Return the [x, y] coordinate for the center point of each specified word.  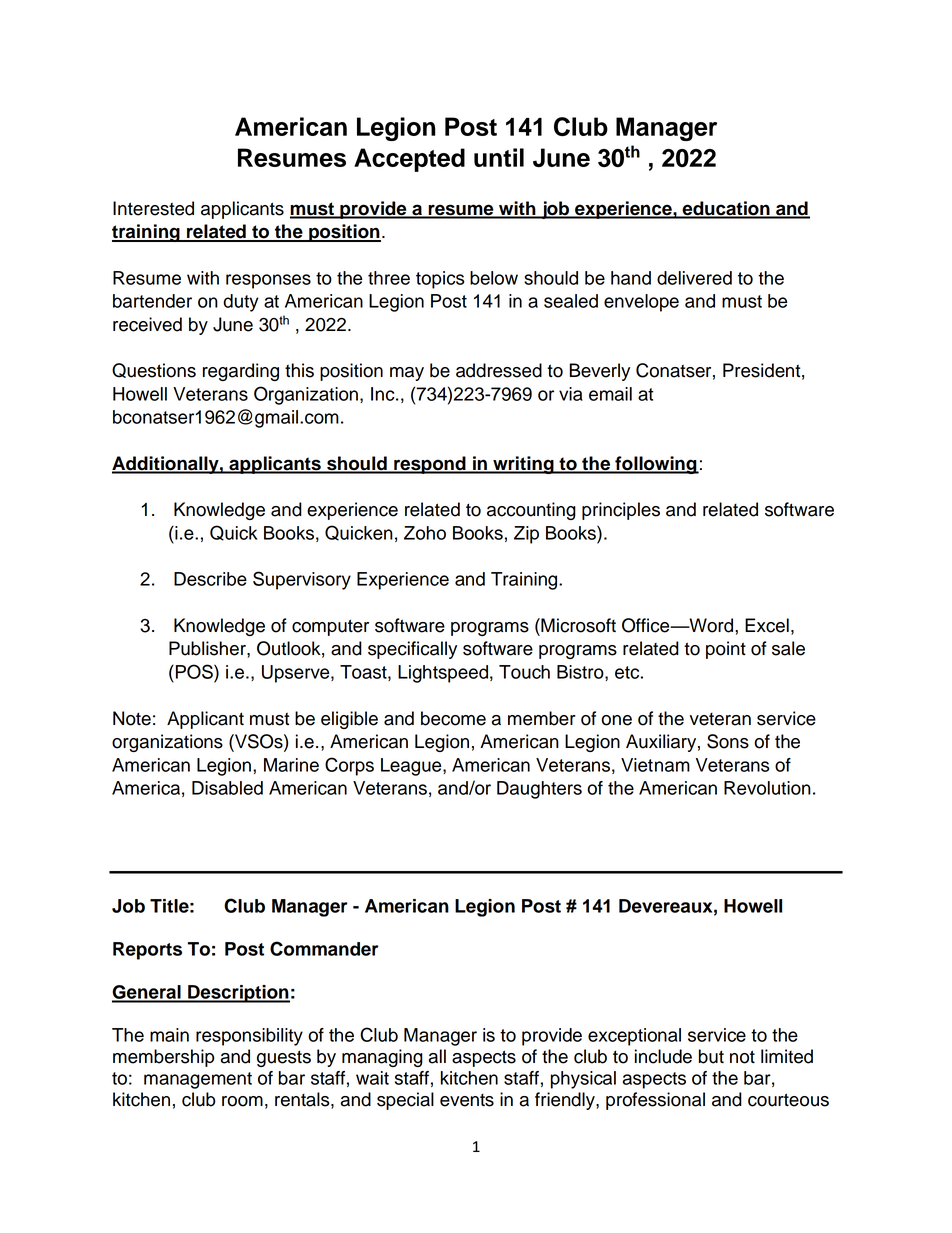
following [656, 465]
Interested [153, 208]
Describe [210, 579]
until [499, 157]
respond [430, 465]
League [412, 767]
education [726, 209]
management [198, 1080]
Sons [728, 741]
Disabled [227, 788]
